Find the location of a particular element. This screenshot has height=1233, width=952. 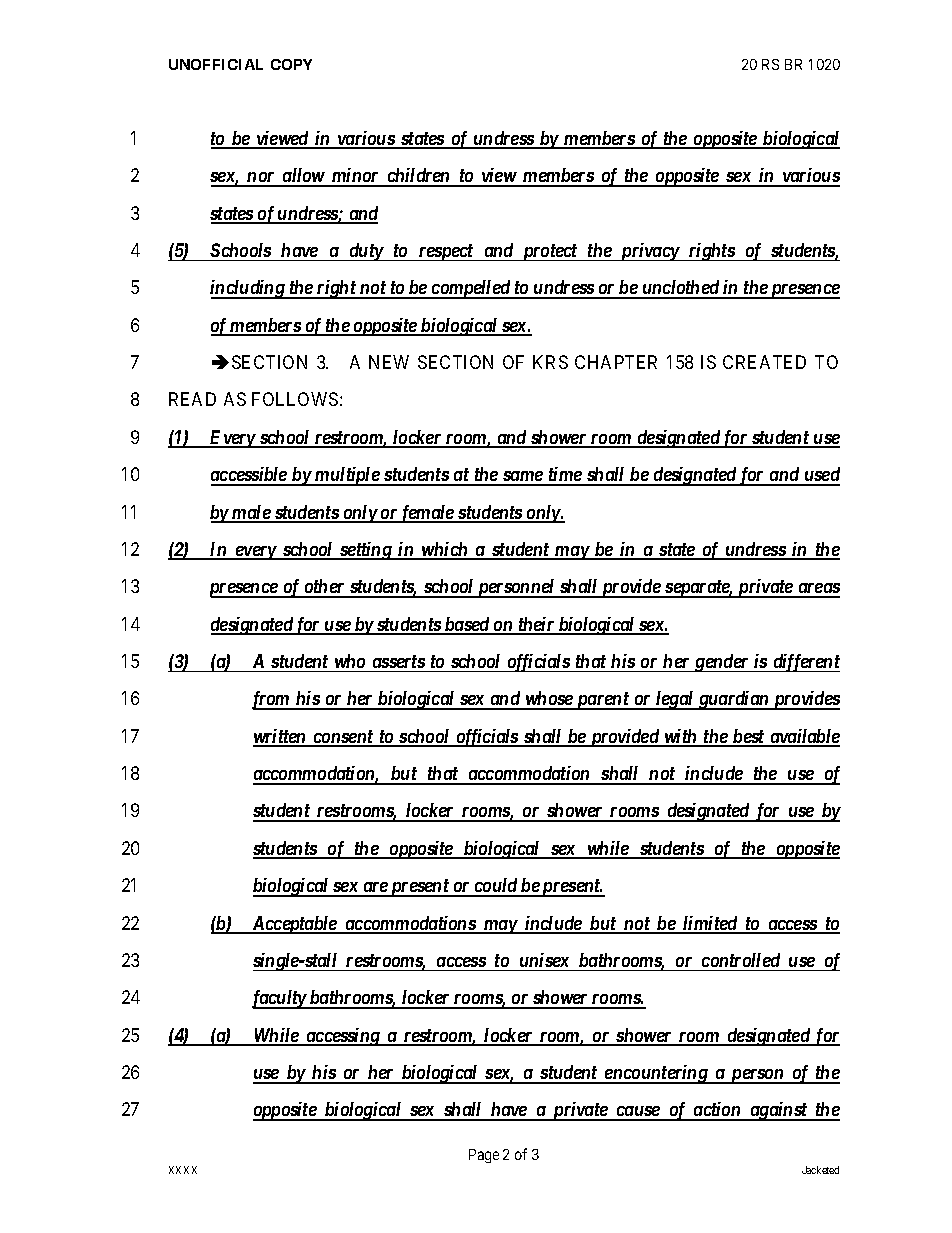

XXXX is located at coordinates (183, 1170).
